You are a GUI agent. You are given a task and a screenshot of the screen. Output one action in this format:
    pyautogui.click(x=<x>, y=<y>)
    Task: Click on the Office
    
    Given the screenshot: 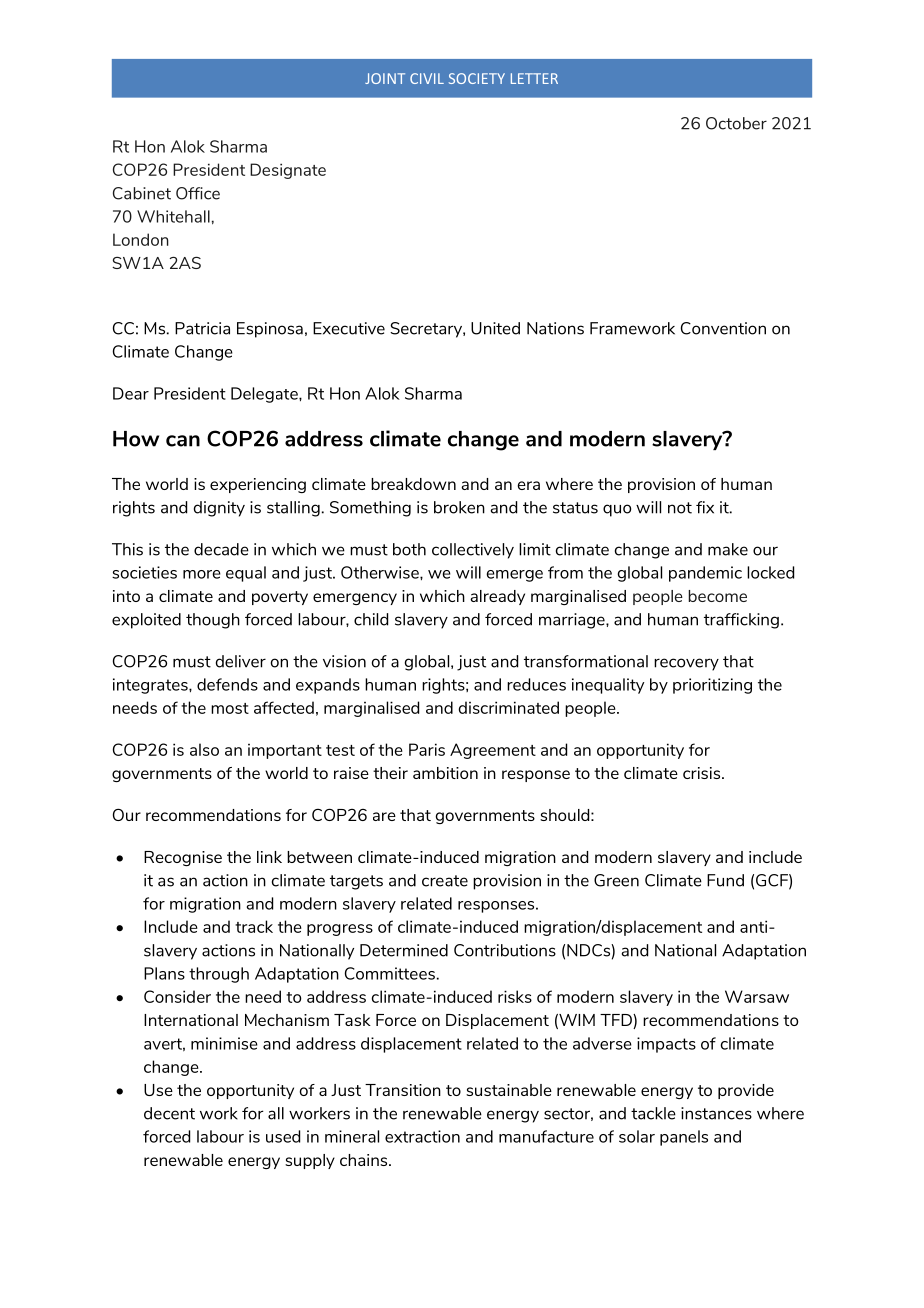 What is the action you would take?
    pyautogui.click(x=198, y=193)
